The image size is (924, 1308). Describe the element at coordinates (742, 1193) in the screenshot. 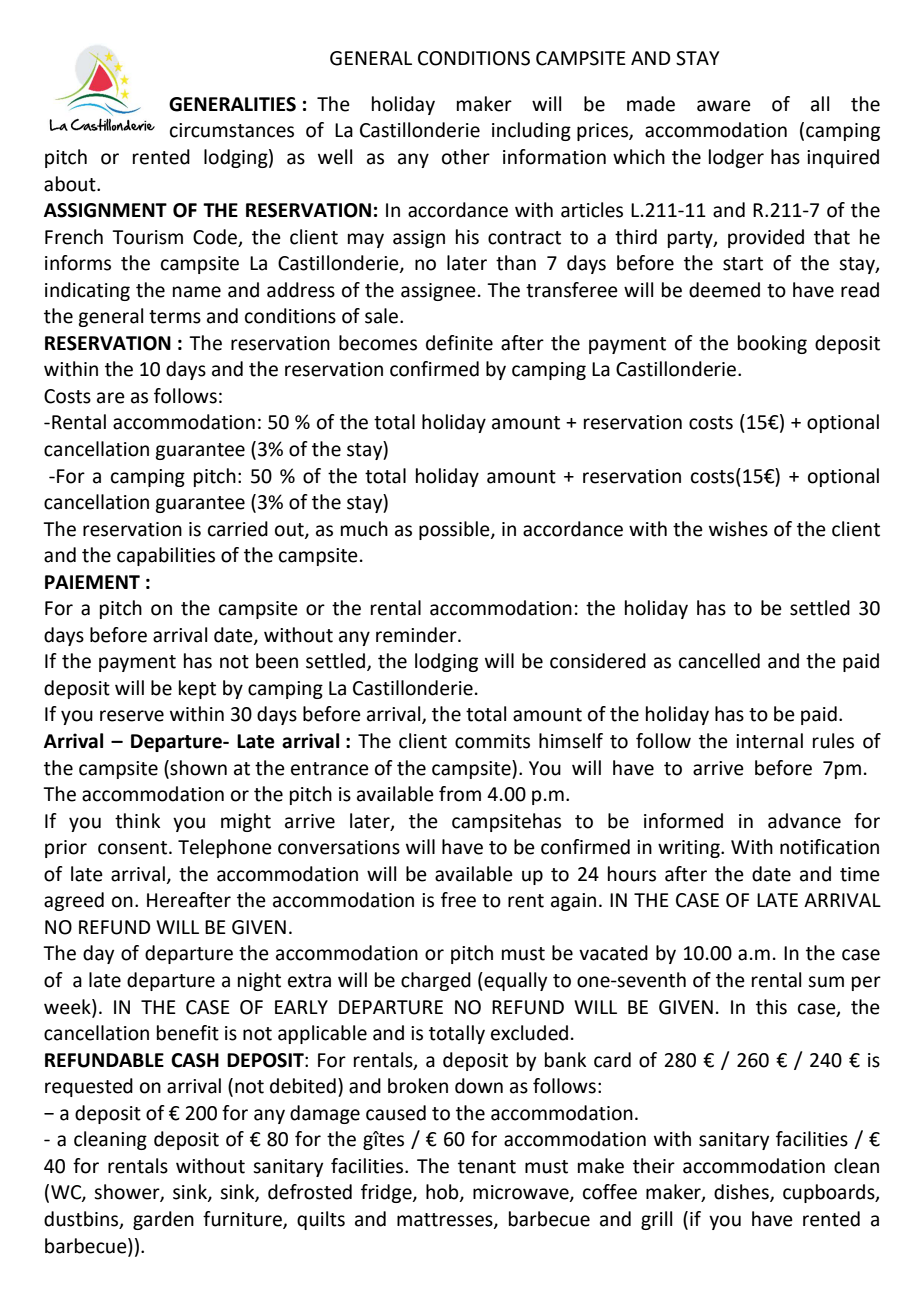

I see `dishes` at that location.
